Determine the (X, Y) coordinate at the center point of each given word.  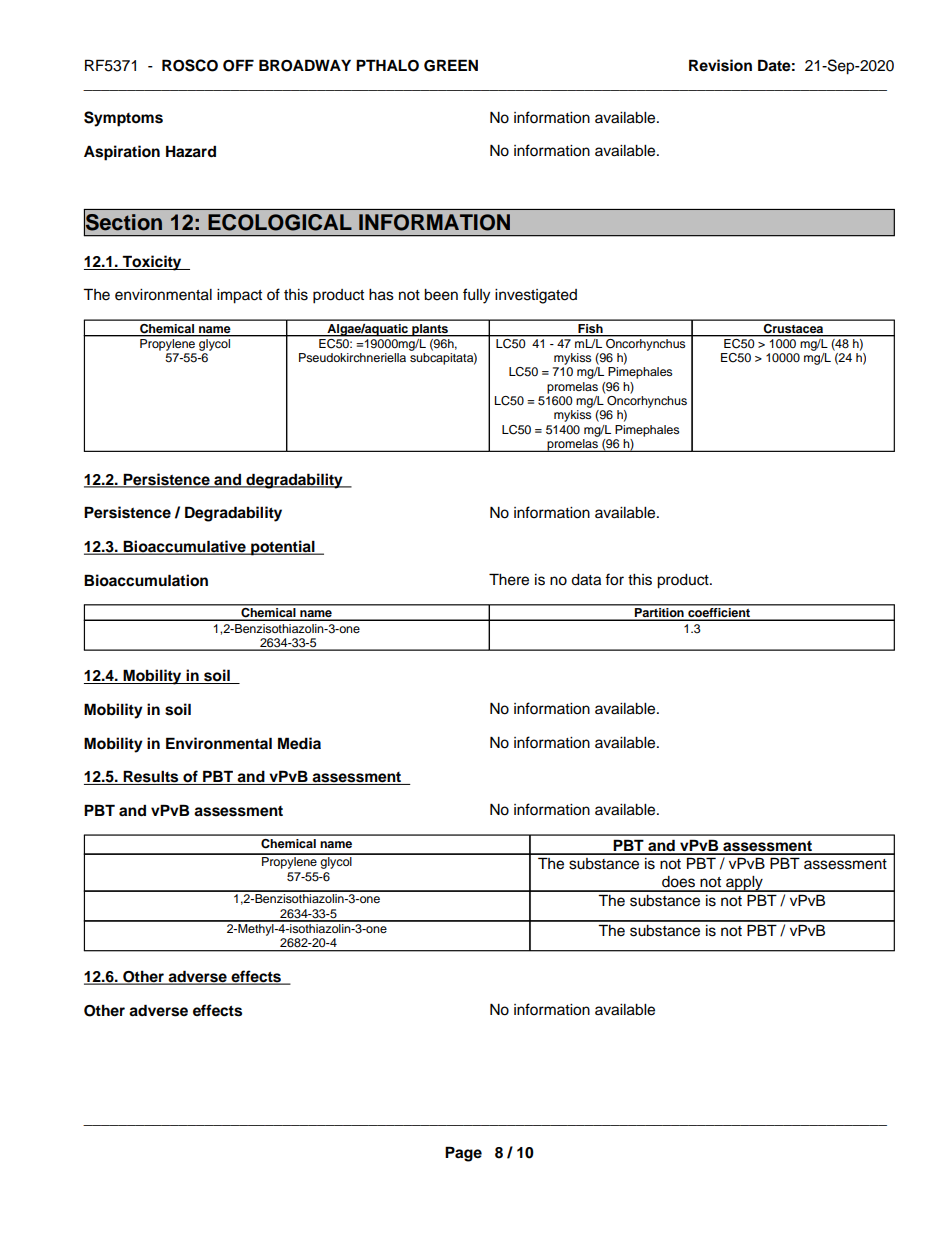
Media (299, 743)
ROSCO (190, 65)
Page (463, 1154)
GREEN (451, 65)
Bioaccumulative (185, 547)
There (509, 579)
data (586, 580)
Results (151, 777)
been (441, 295)
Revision (720, 65)
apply (744, 884)
